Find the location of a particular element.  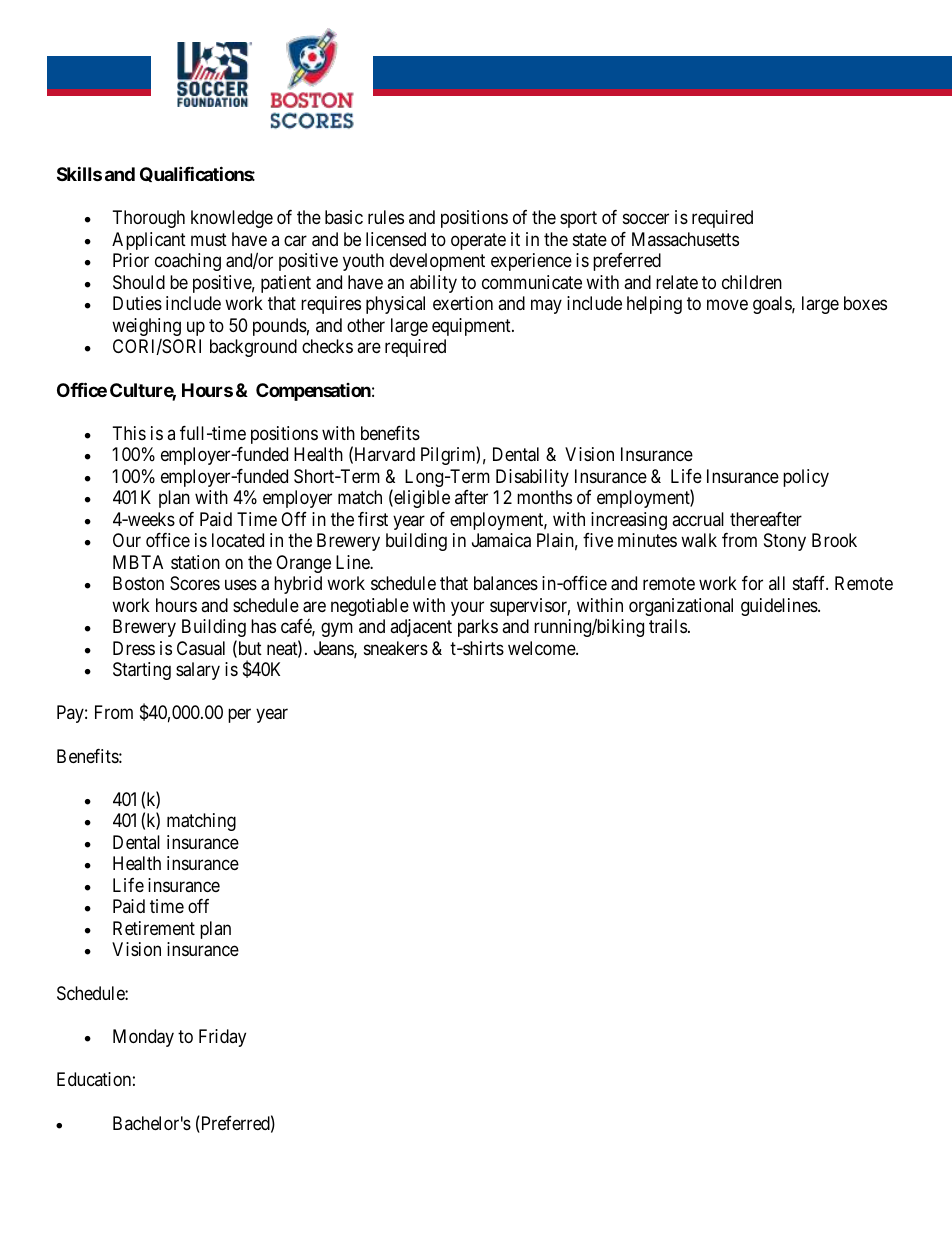

must is located at coordinates (209, 239).
